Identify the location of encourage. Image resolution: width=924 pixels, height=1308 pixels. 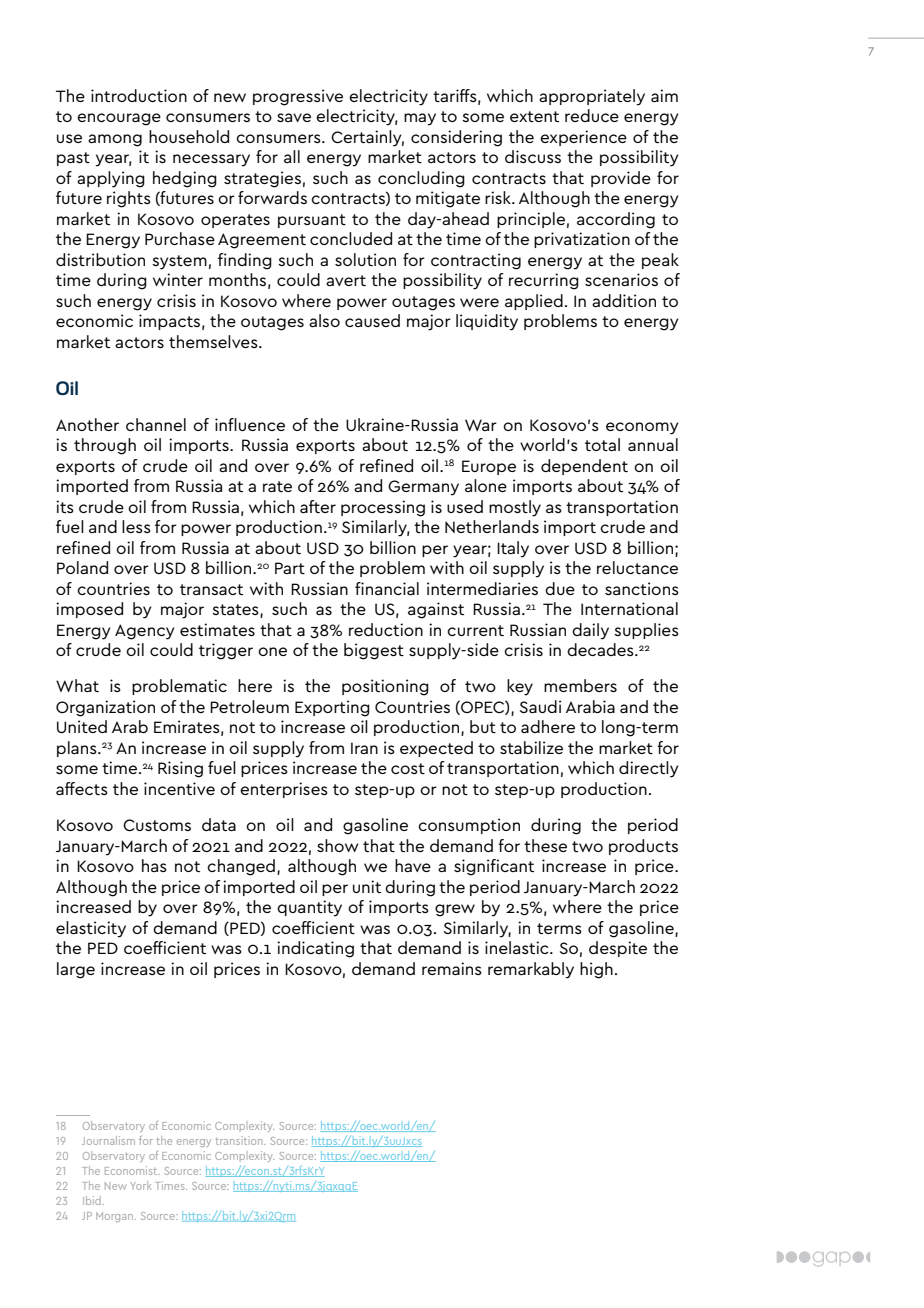
(119, 119).
